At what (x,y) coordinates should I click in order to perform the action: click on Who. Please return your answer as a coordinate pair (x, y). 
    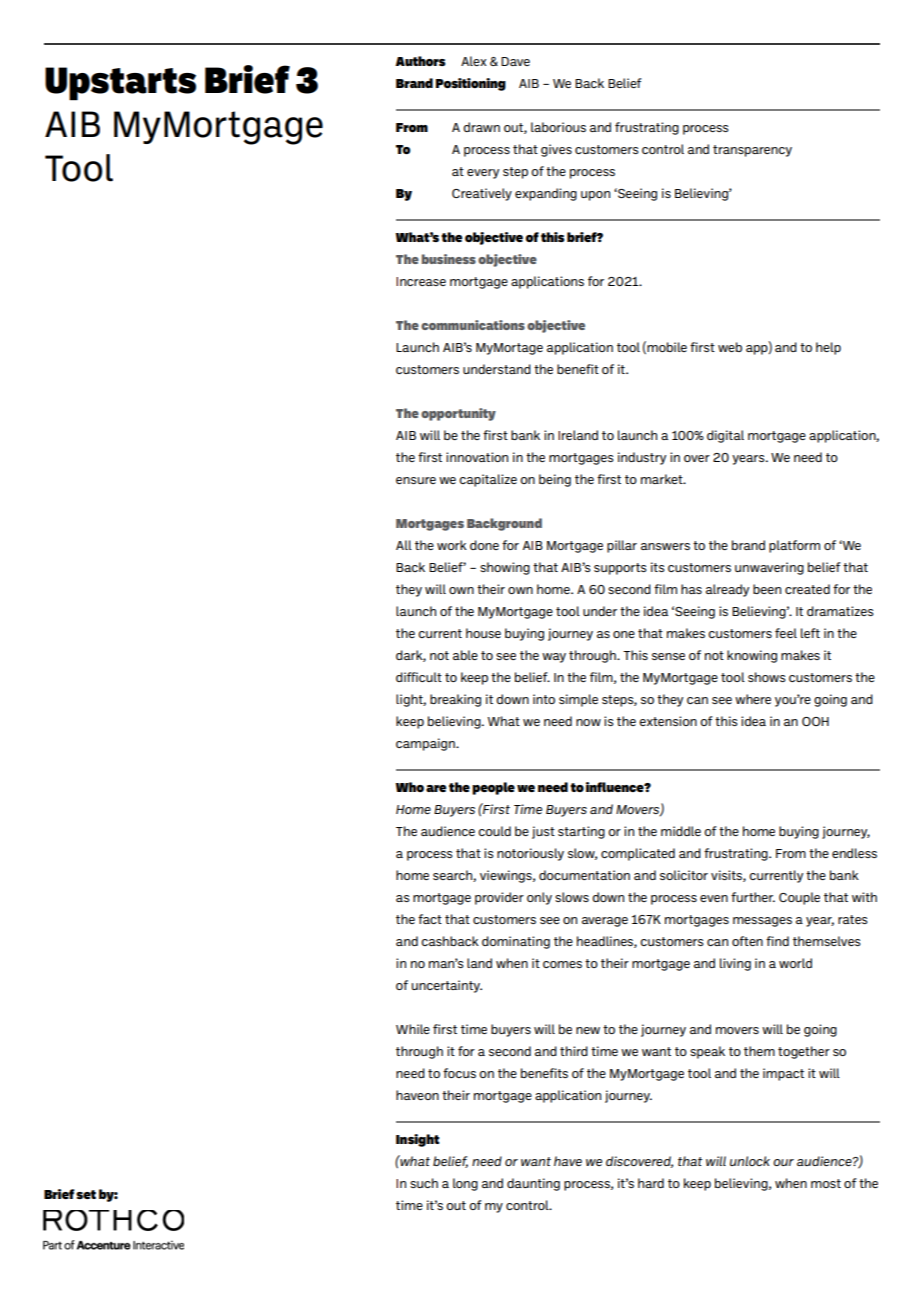
    Looking at the image, I should click on (409, 787).
